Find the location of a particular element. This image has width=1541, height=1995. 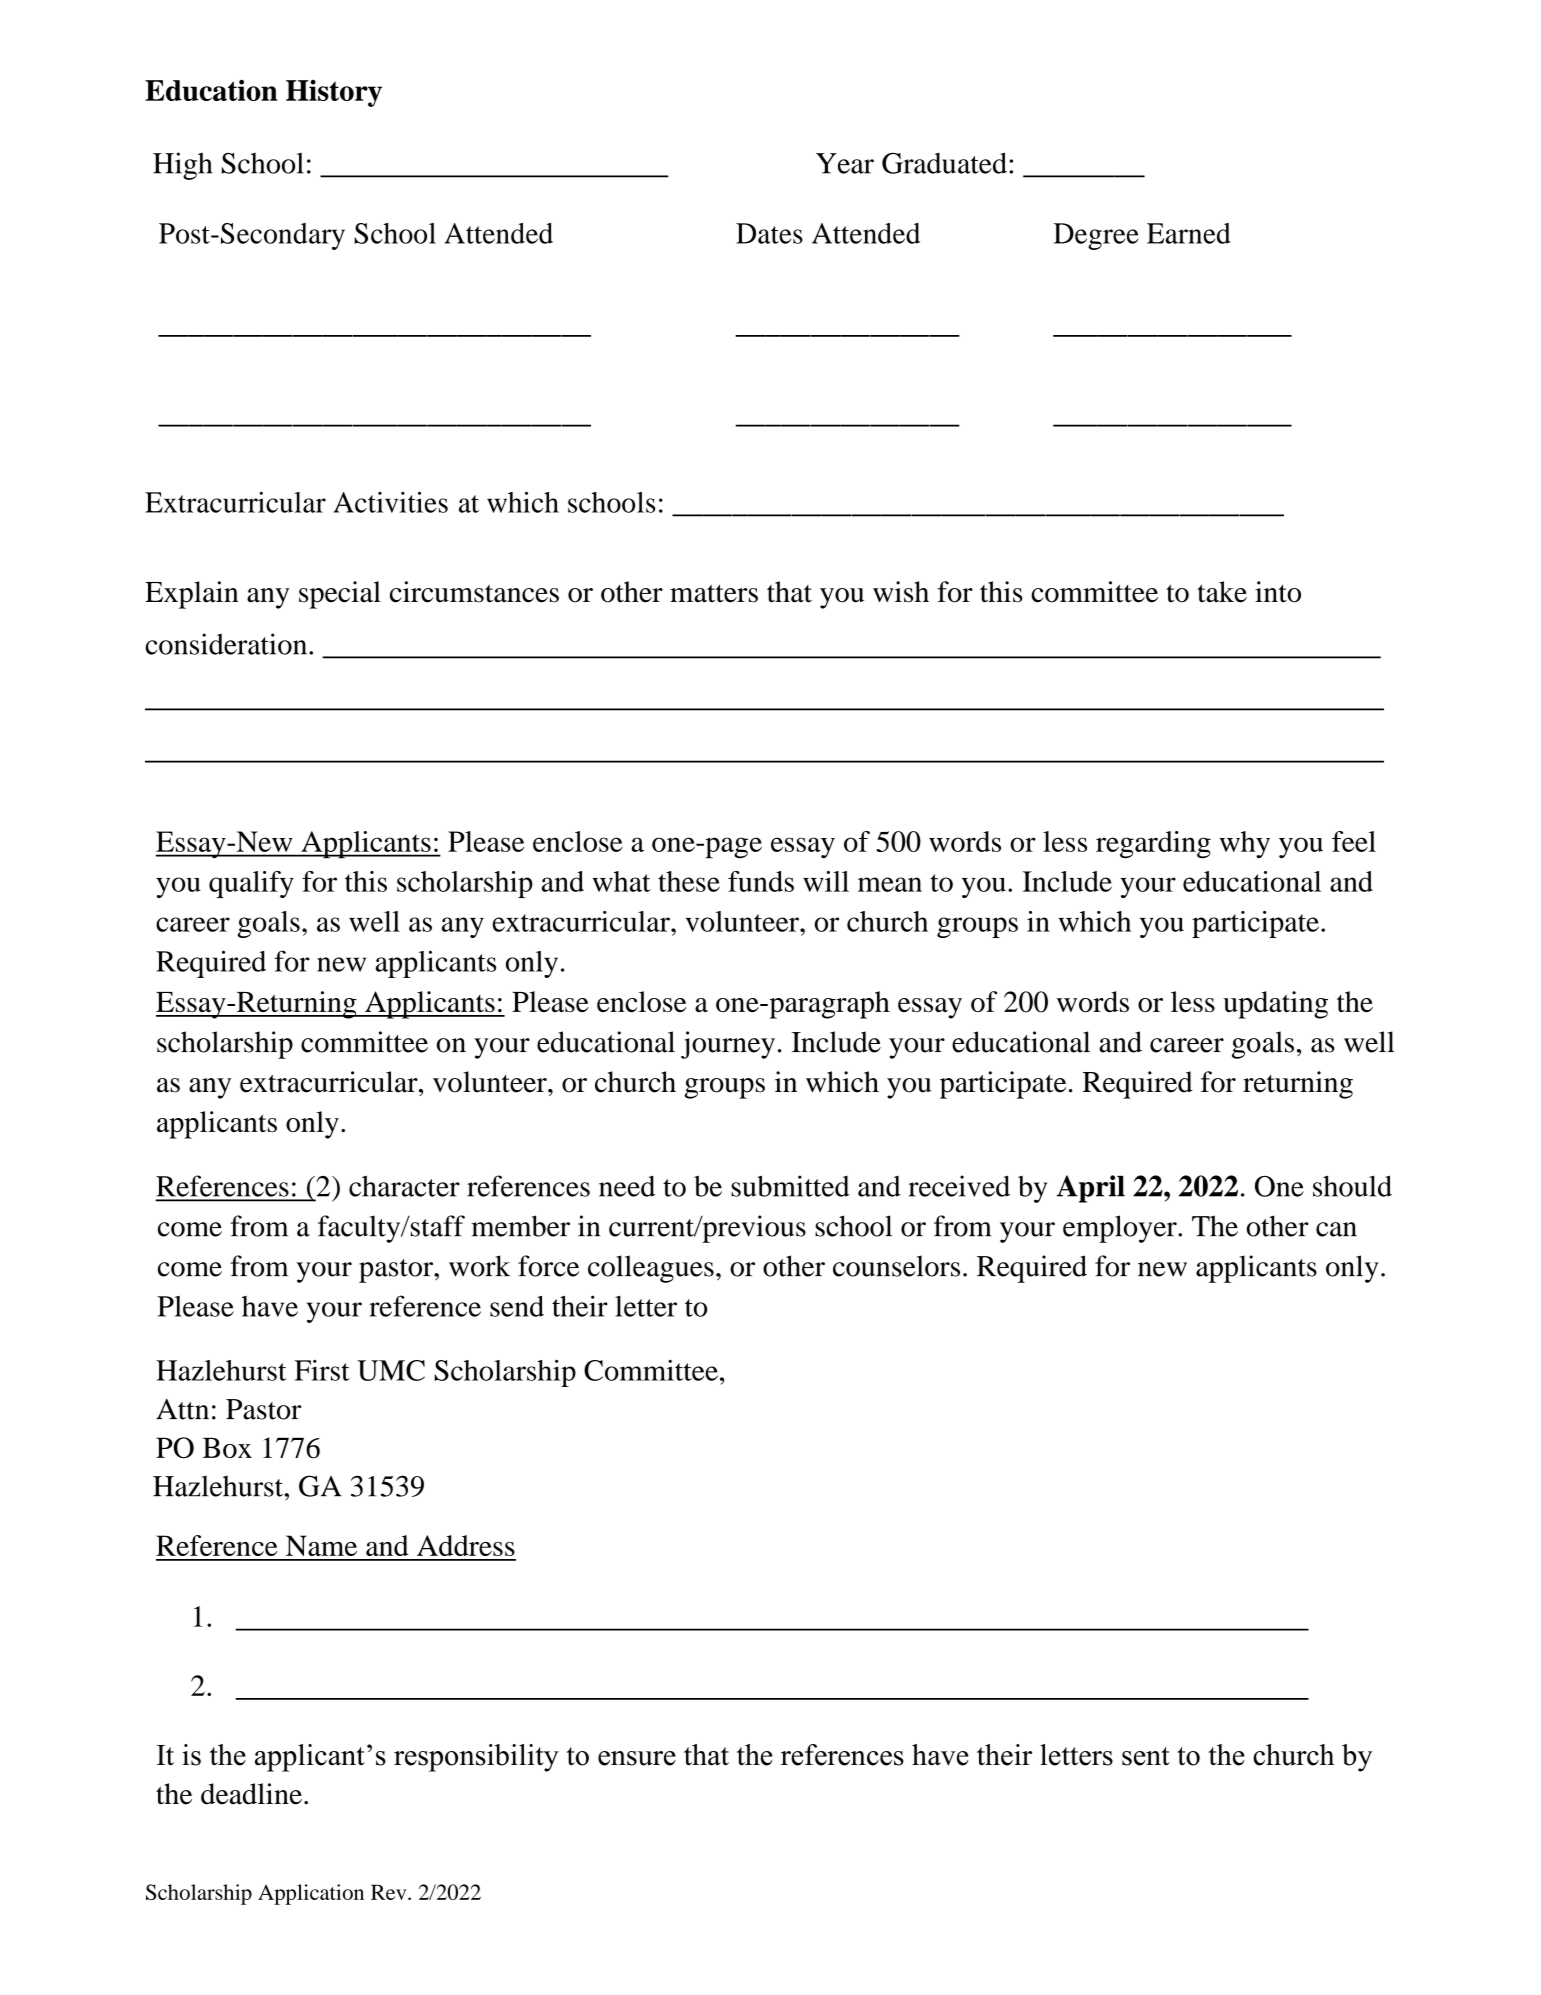

employer is located at coordinates (1121, 1229).
